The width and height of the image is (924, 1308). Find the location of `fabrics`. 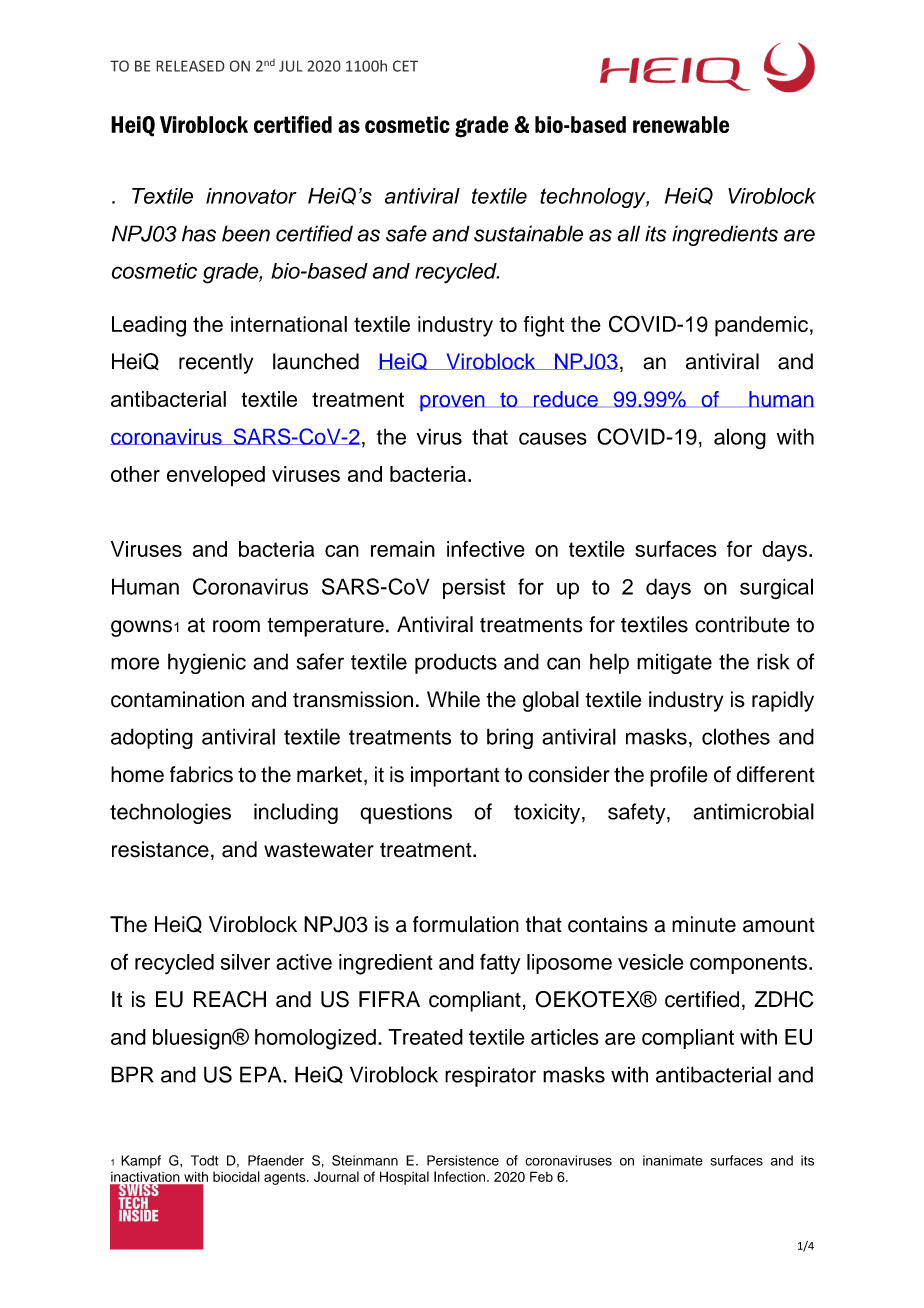

fabrics is located at coordinates (201, 774).
